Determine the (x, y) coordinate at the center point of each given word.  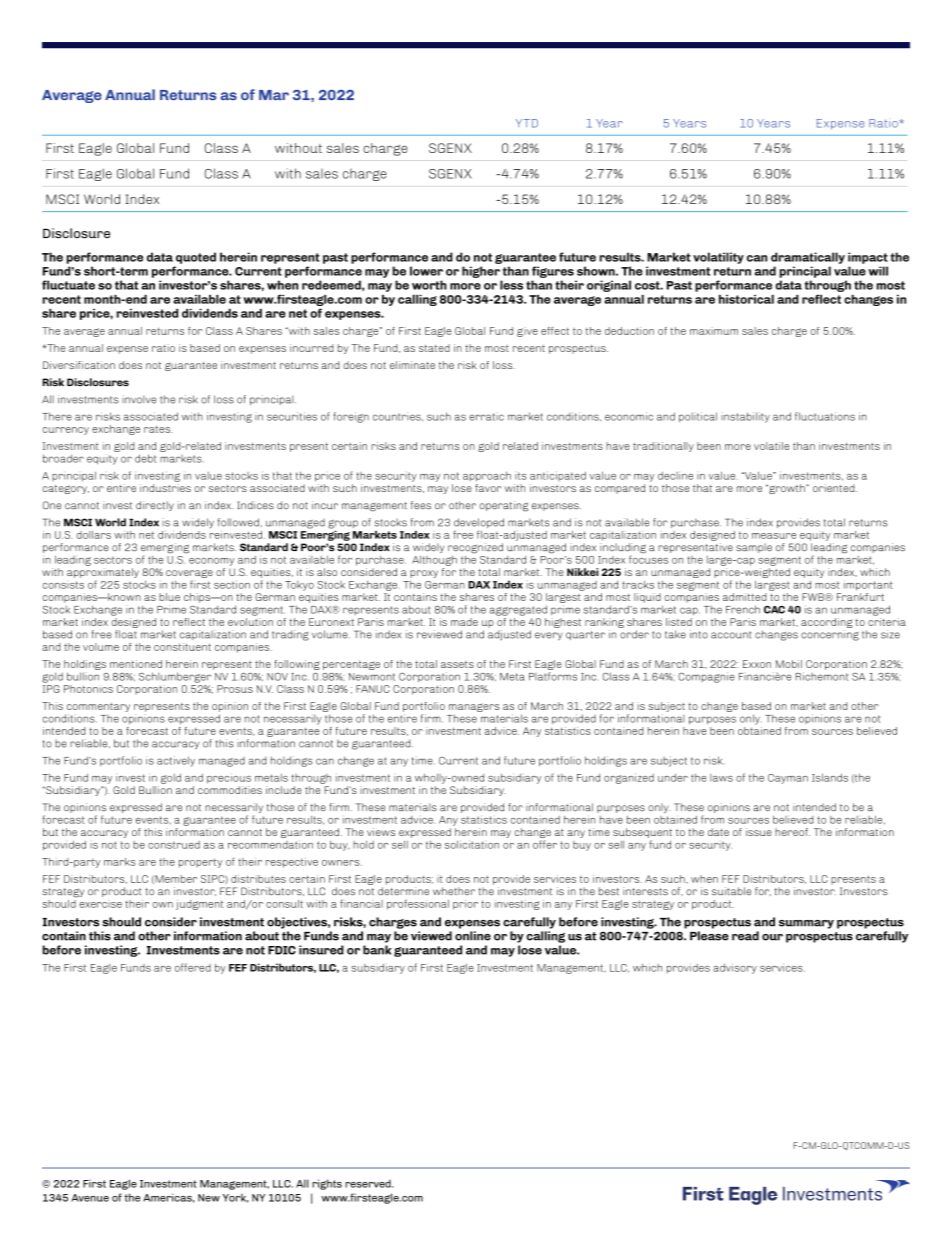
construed (174, 845)
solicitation (472, 844)
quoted (196, 258)
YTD (527, 123)
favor (488, 488)
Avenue (90, 1198)
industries (165, 488)
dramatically (808, 258)
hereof (792, 832)
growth (787, 489)
